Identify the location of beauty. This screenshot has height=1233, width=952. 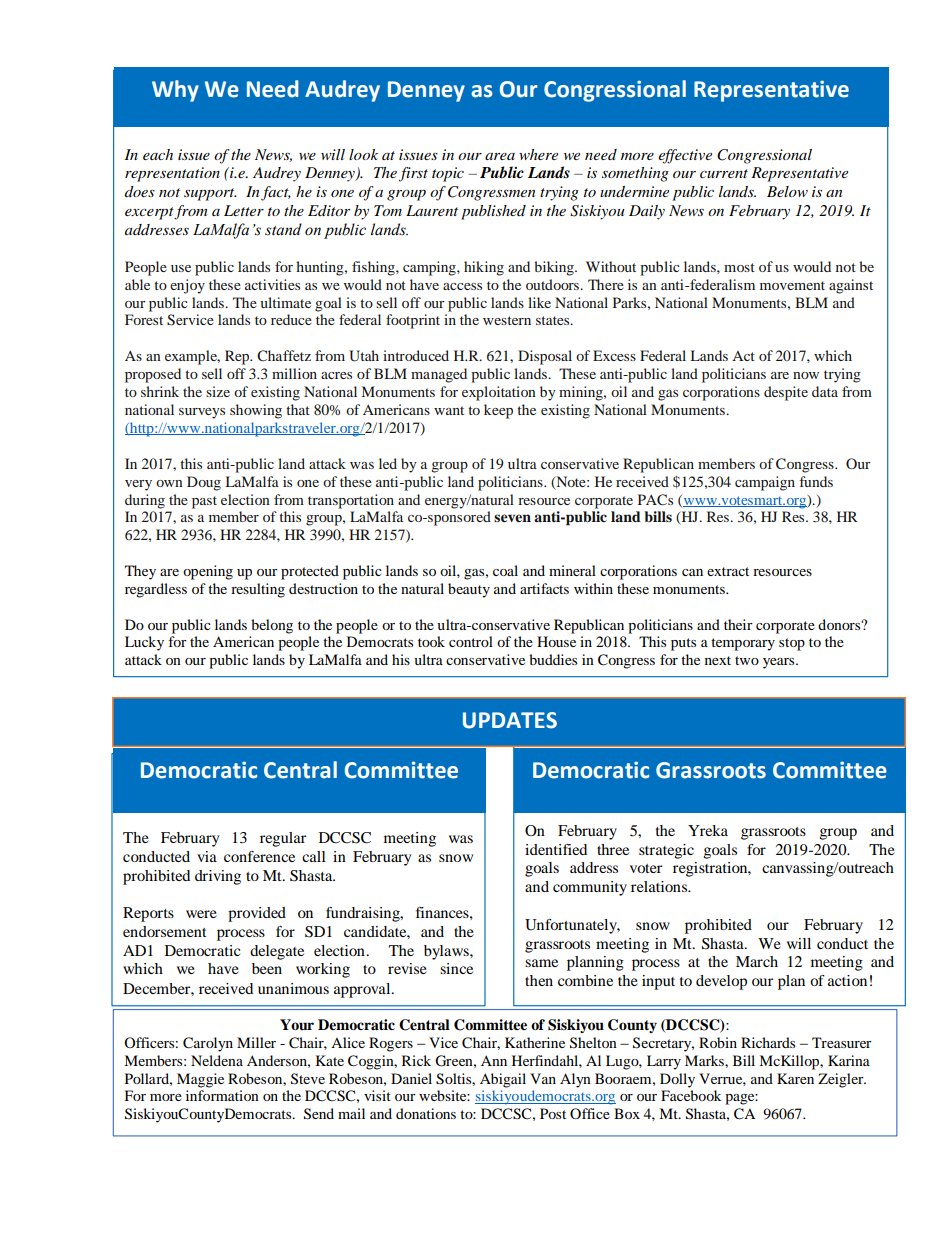
(469, 590).
